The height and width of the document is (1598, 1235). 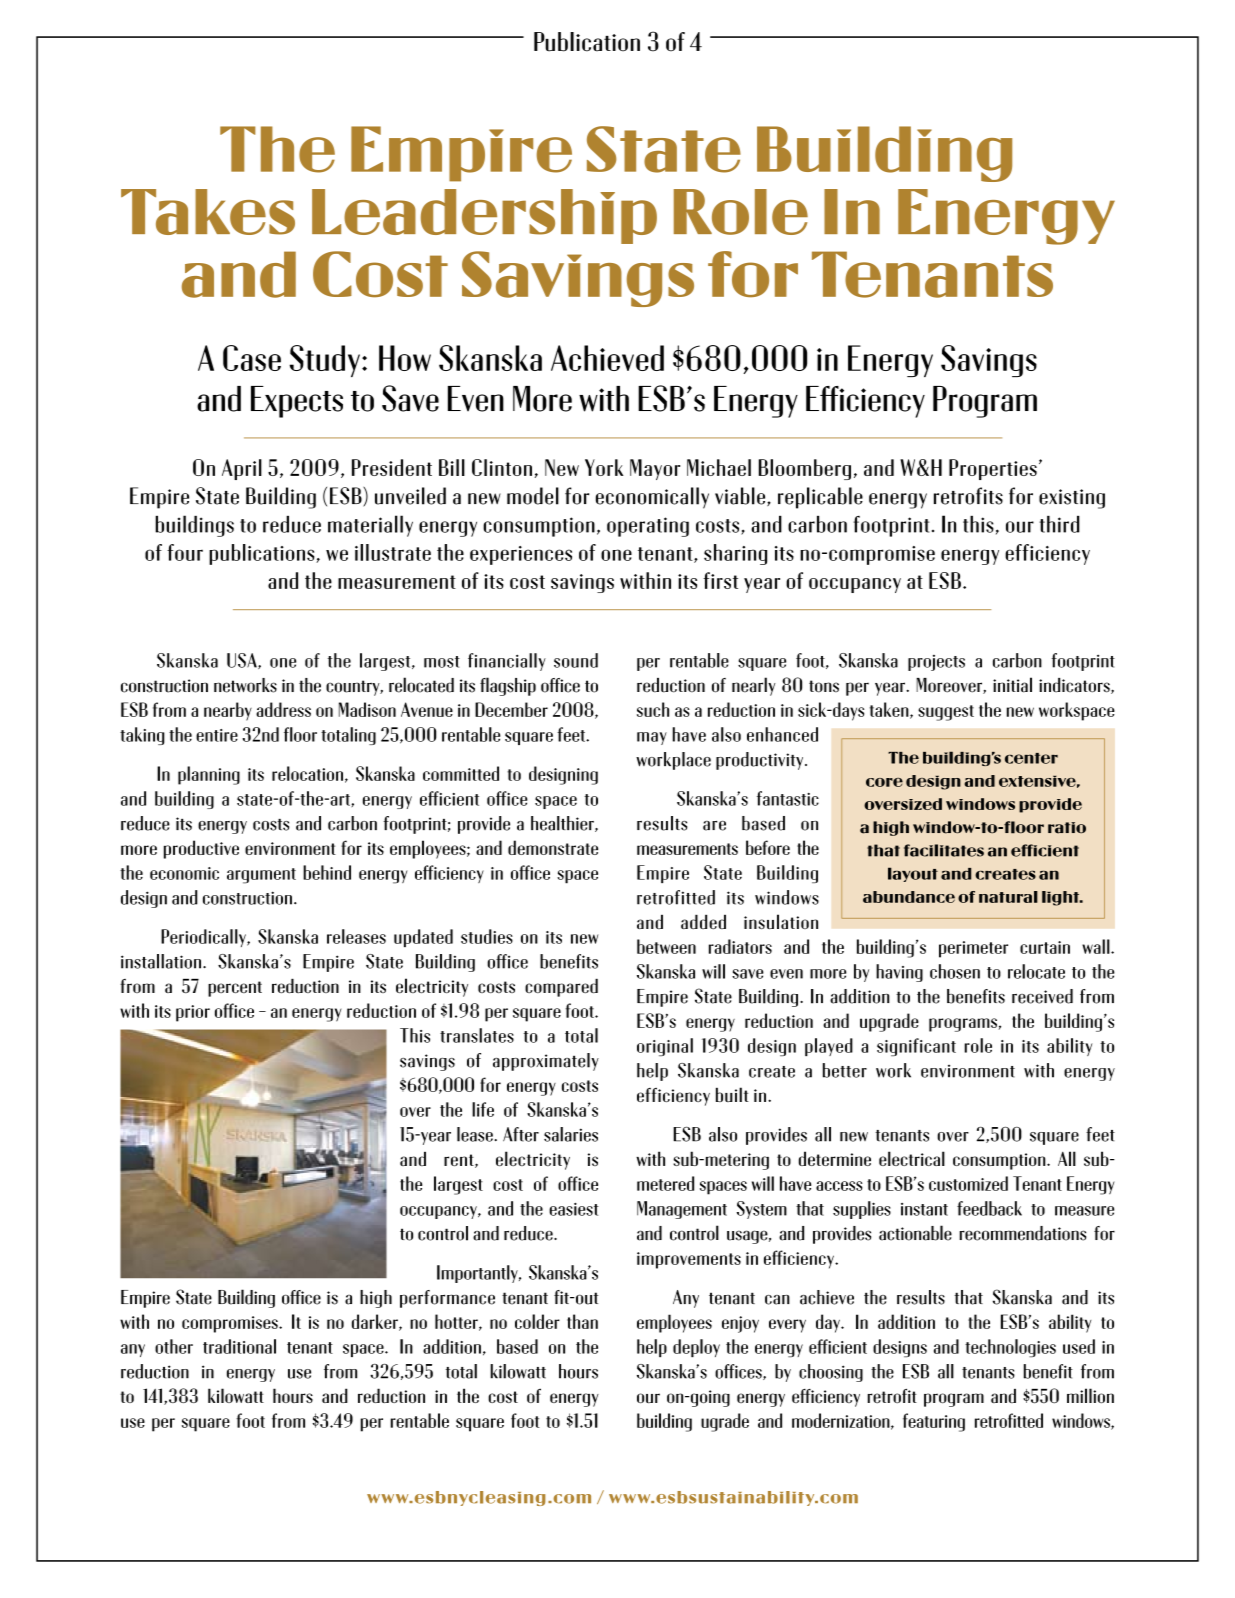 What do you see at coordinates (648, 527) in the document?
I see `operating` at bounding box center [648, 527].
